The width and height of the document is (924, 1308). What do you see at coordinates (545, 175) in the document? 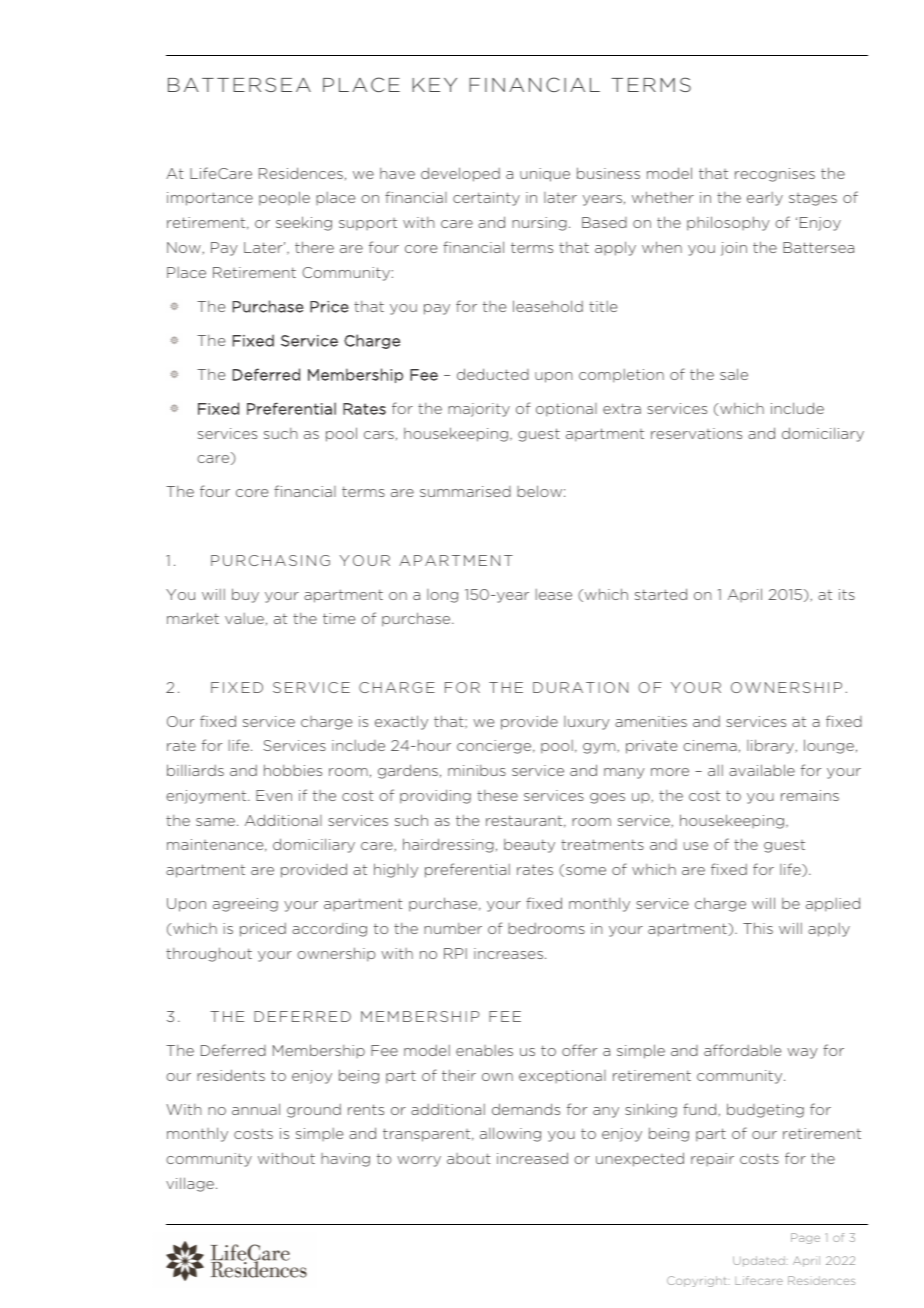
I see `unique` at bounding box center [545, 175].
